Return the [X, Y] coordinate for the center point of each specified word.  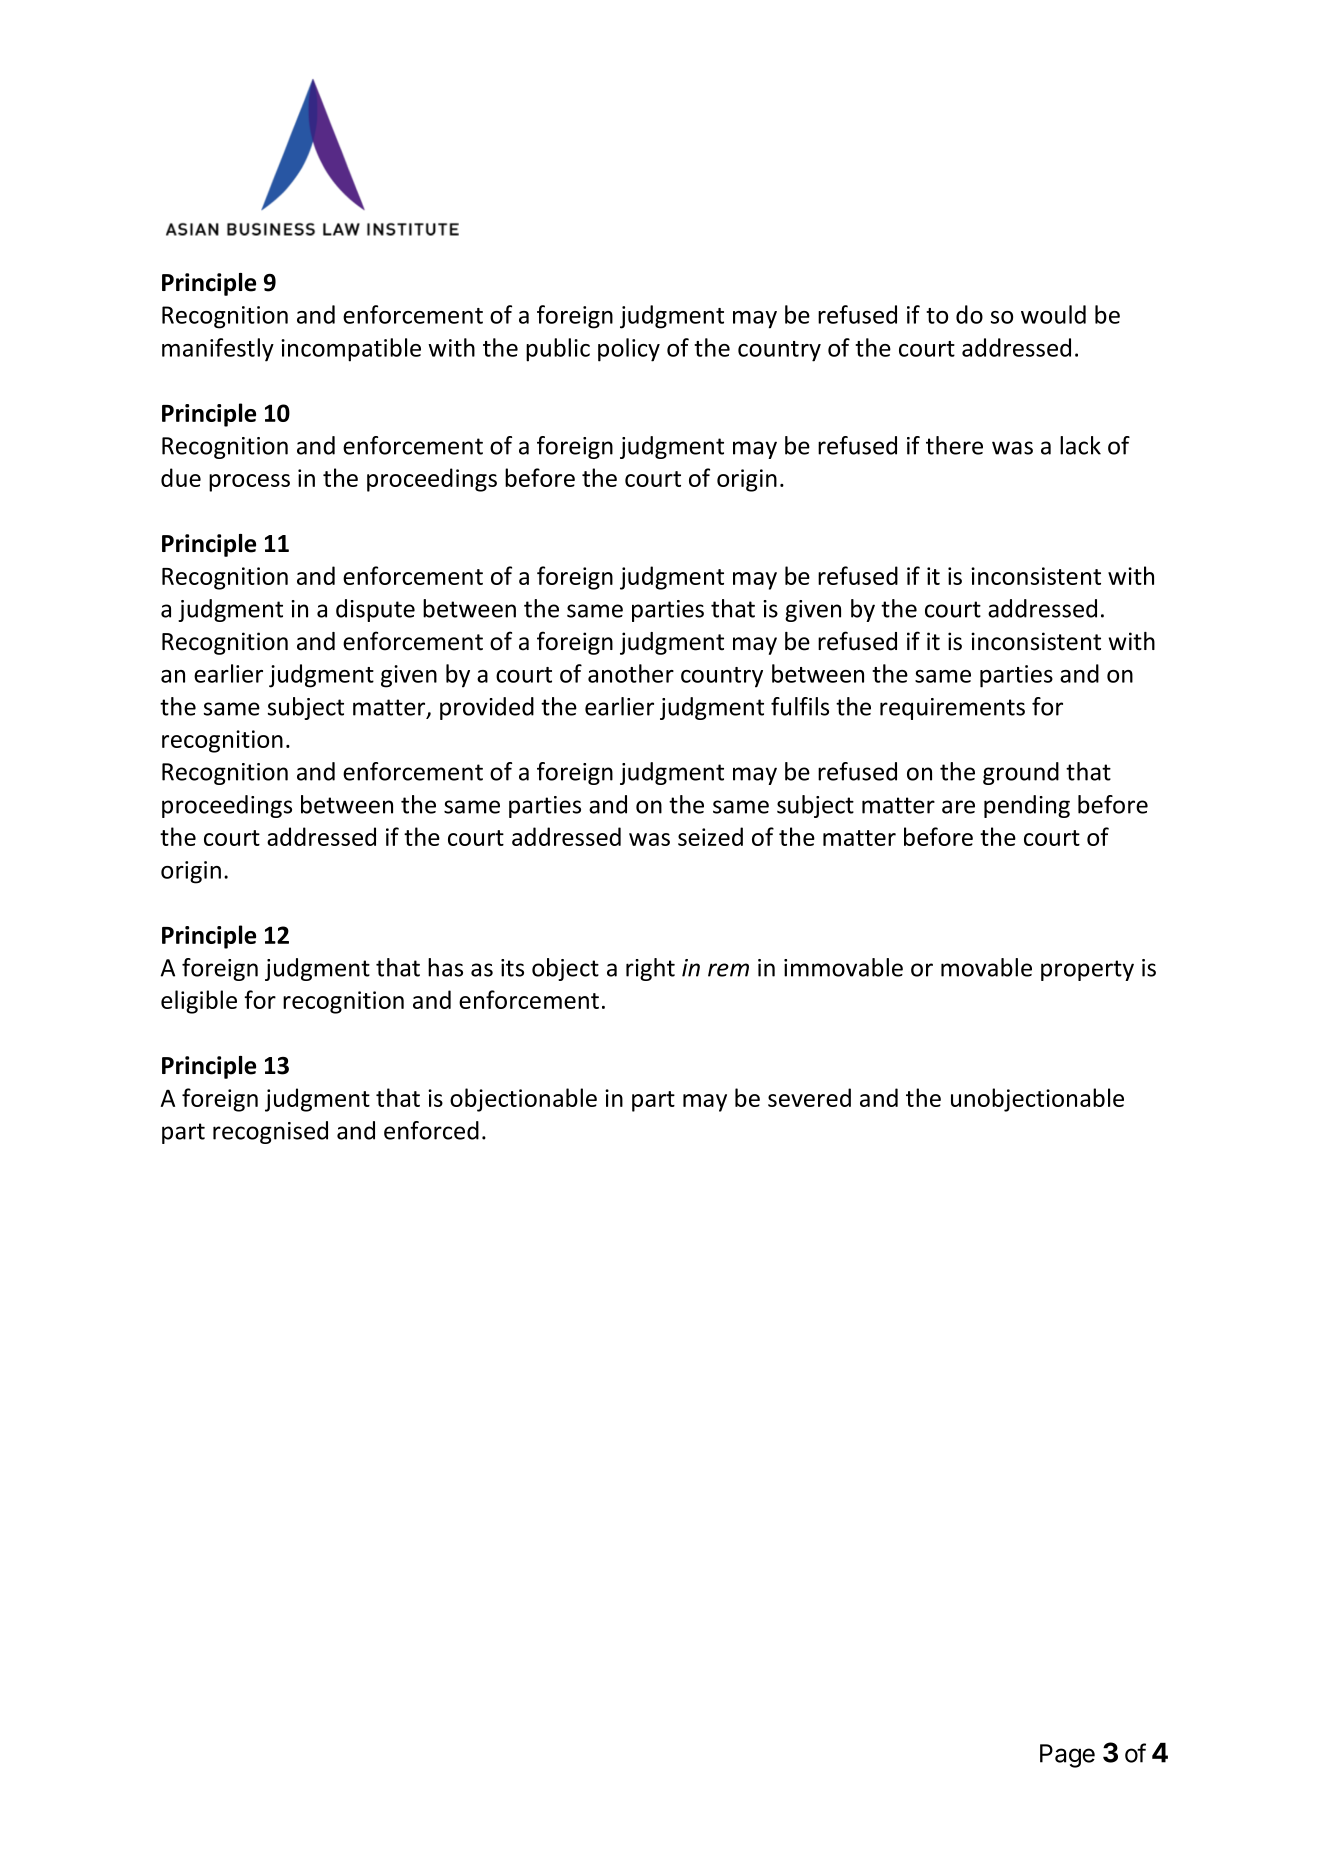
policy [629, 350]
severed [809, 1097]
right [650, 969]
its [512, 968]
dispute [375, 610]
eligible [199, 1002]
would [1053, 314]
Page [1067, 1756]
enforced [431, 1130]
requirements [952, 709]
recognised [270, 1132]
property [1087, 970]
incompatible [351, 350]
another [631, 673]
